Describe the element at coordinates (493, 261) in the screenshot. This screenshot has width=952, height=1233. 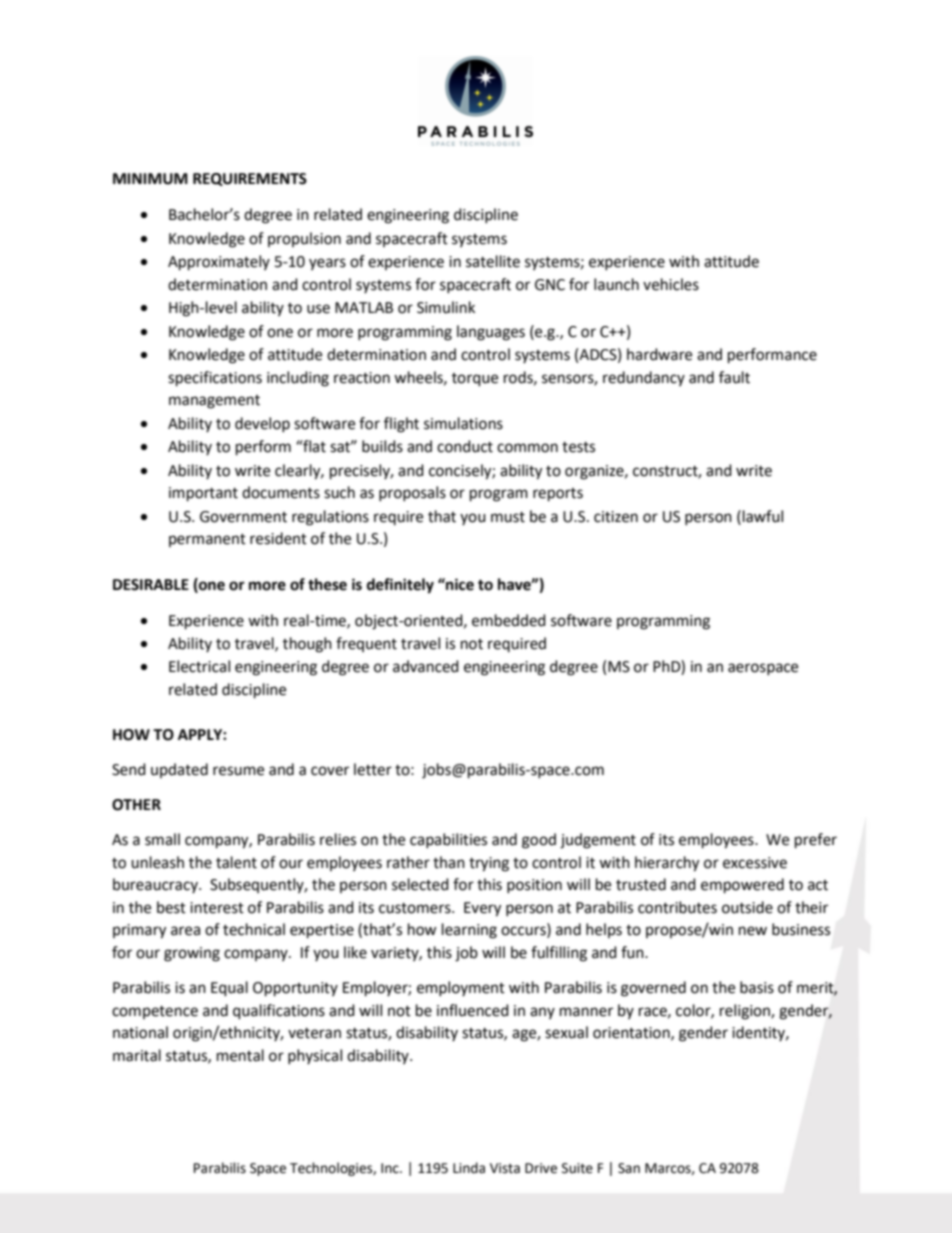
I see `satellite` at that location.
